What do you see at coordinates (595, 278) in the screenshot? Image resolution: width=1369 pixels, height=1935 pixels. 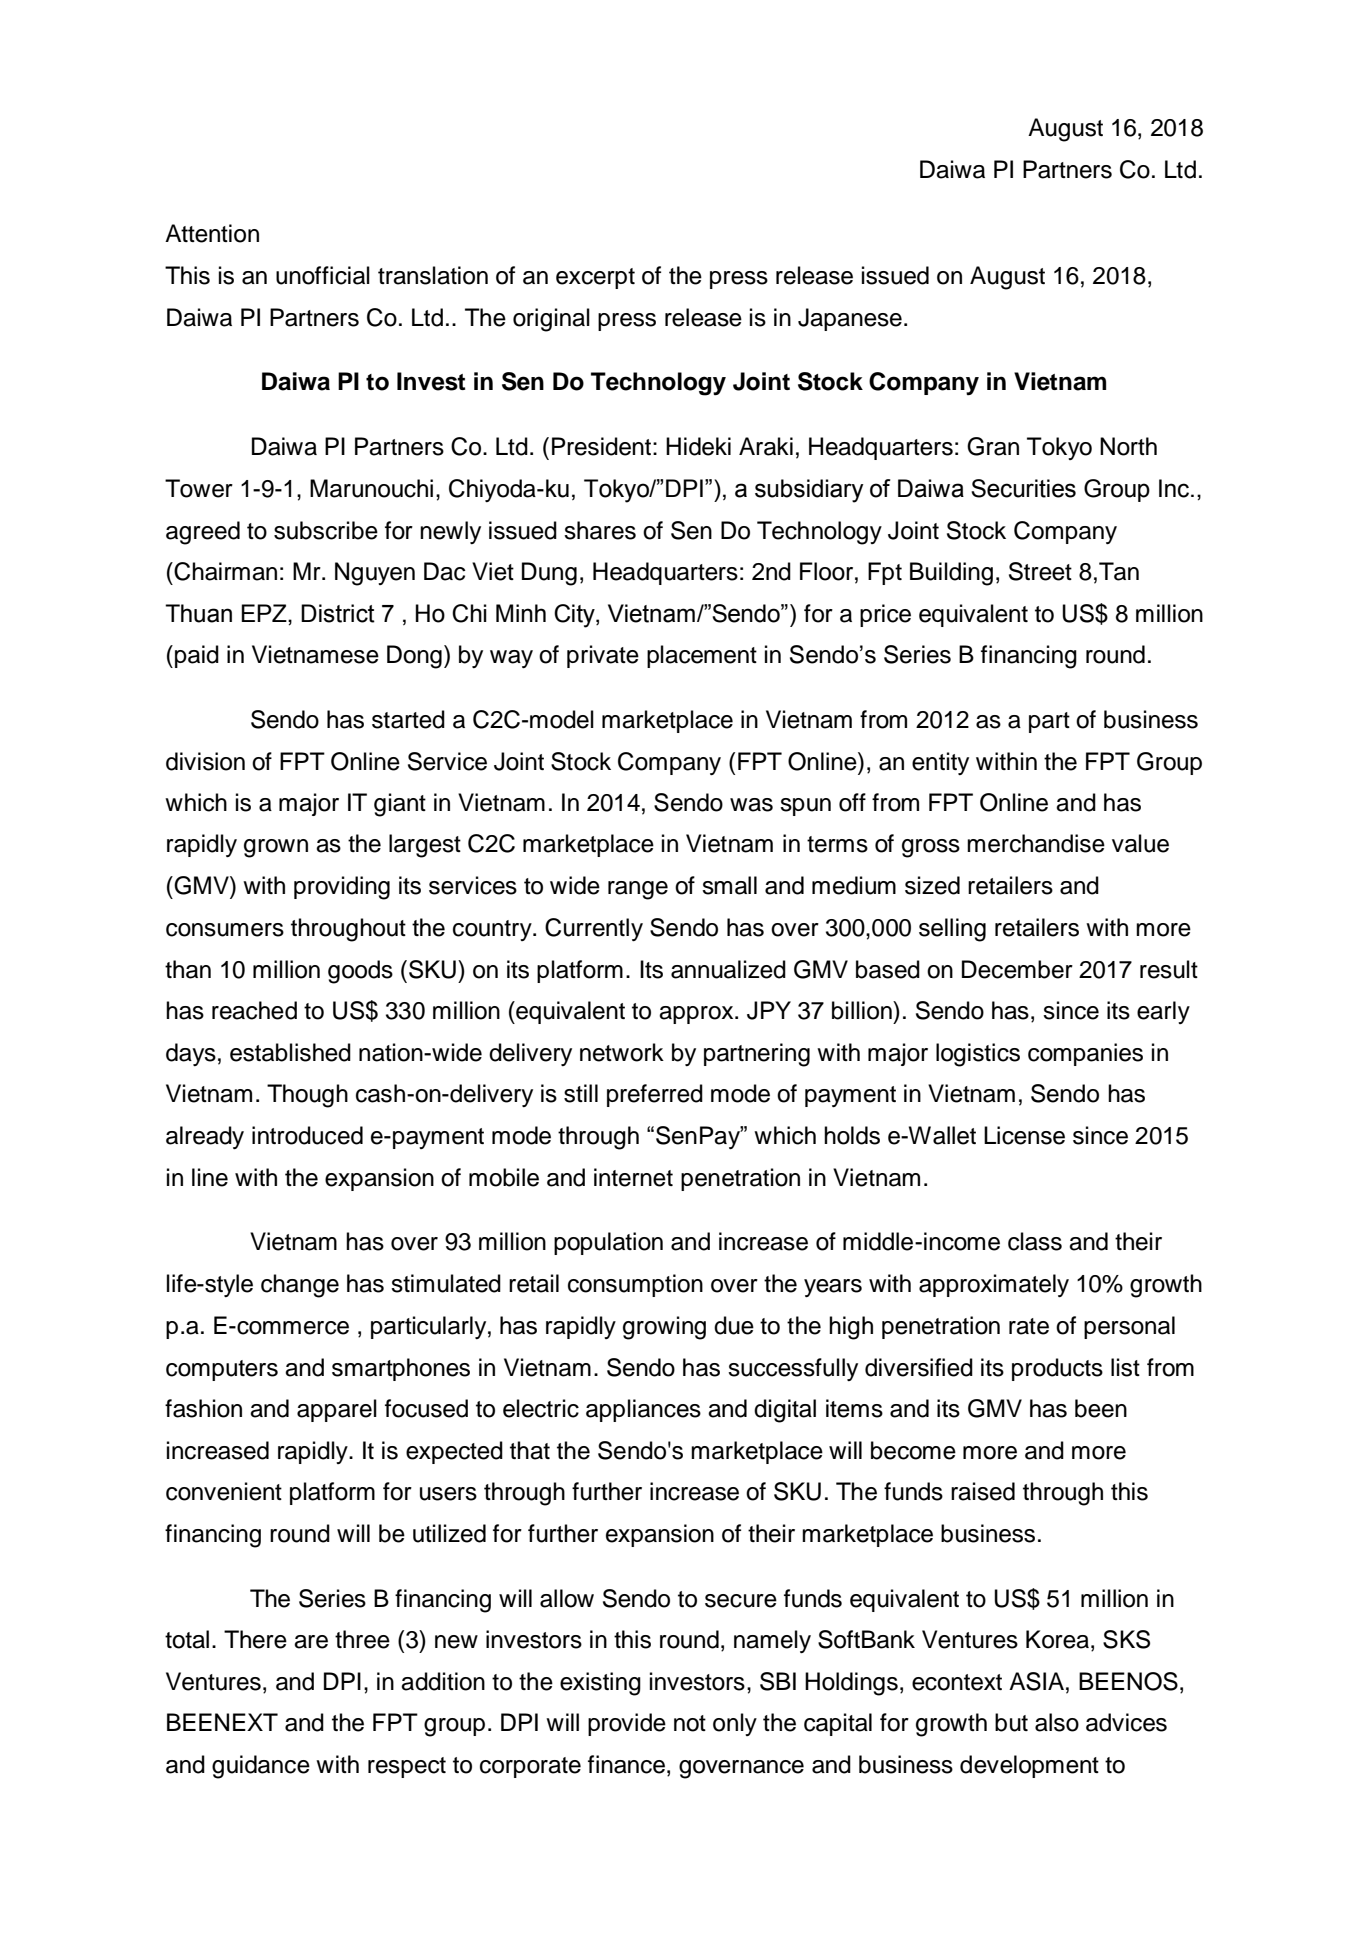 I see `excerpt` at bounding box center [595, 278].
